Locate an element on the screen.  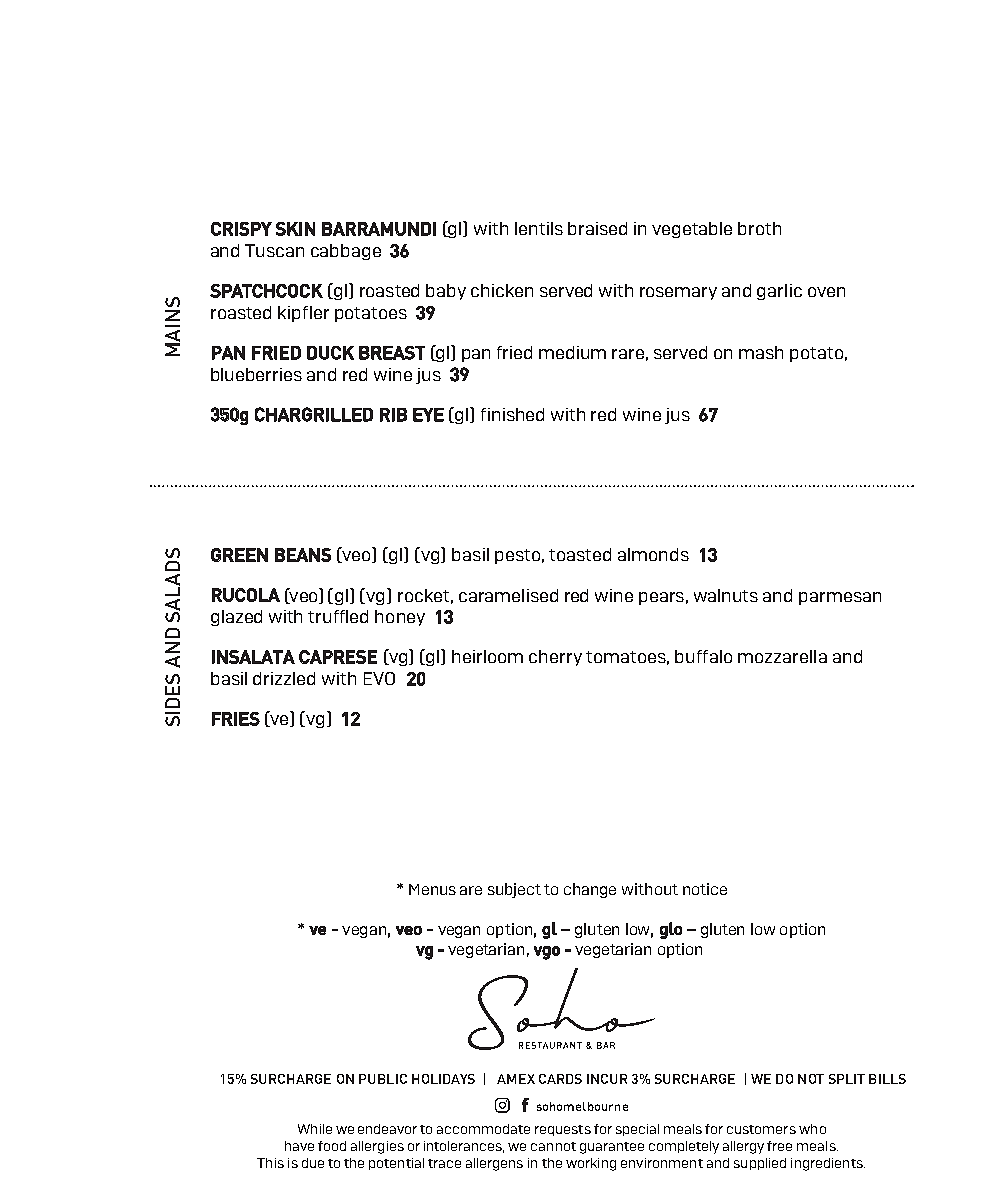
Tuscan is located at coordinates (274, 250).
